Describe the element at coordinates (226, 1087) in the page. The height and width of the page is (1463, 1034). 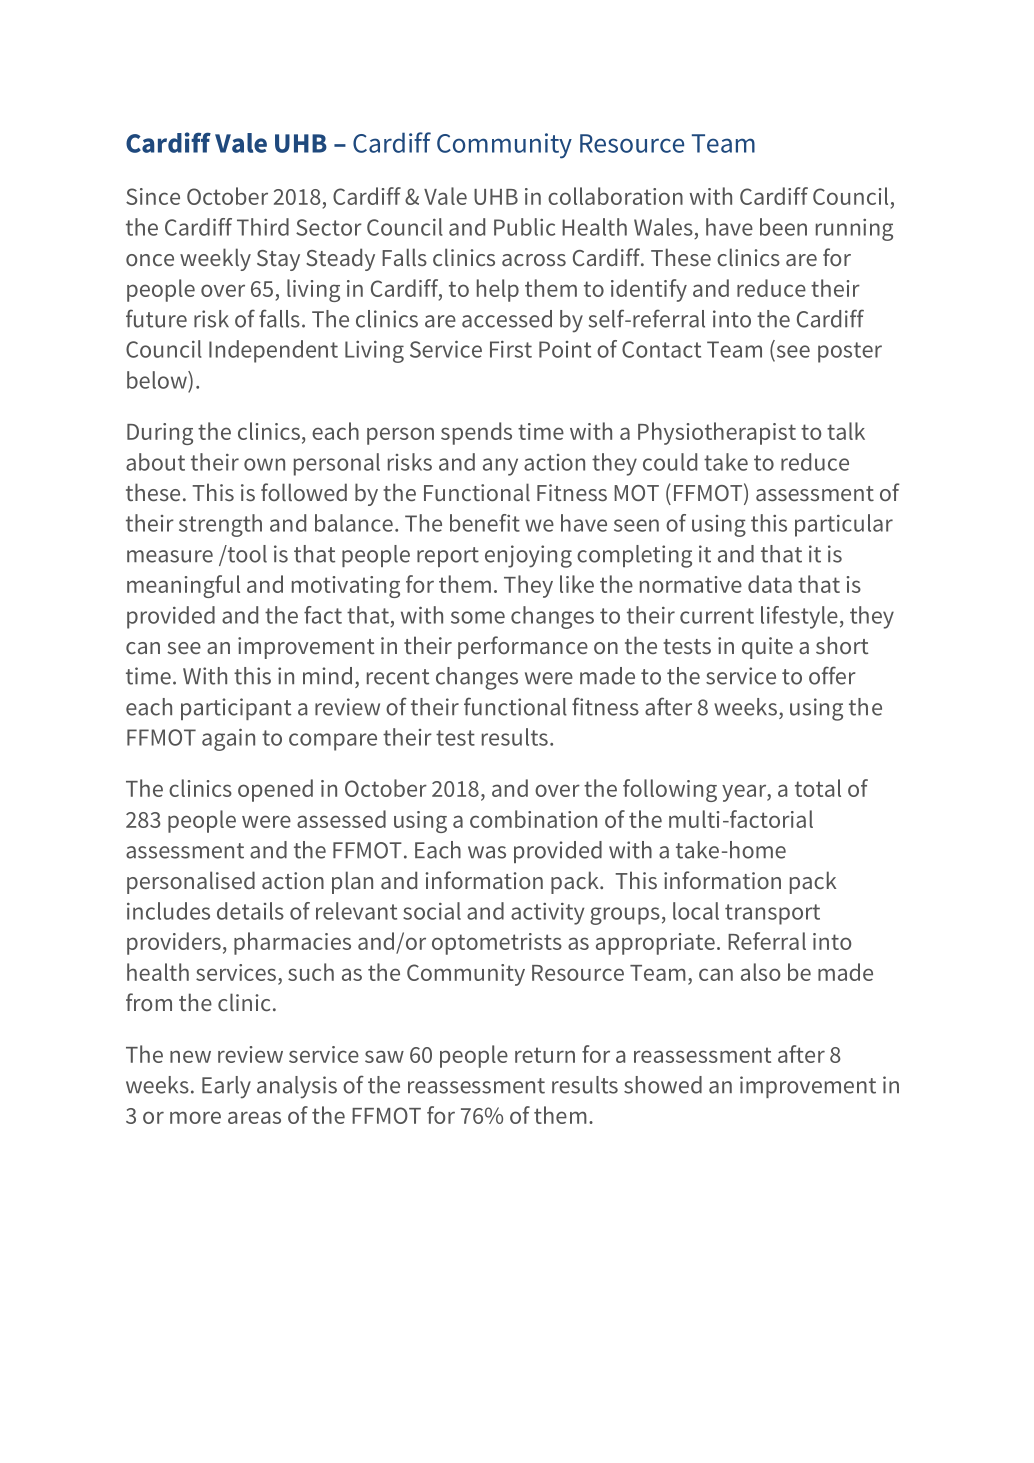
I see `Early` at that location.
